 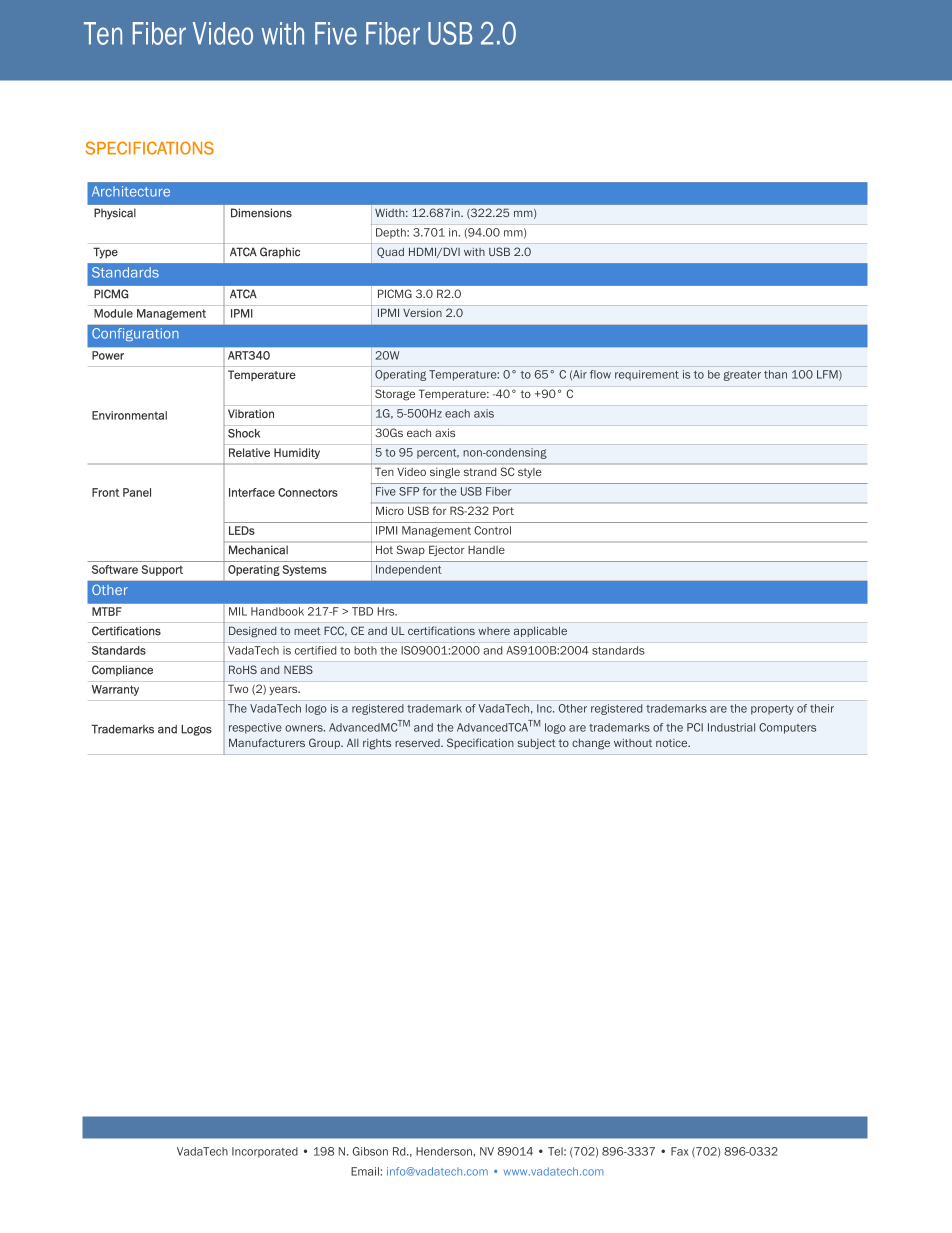 What do you see at coordinates (418, 743) in the page?
I see `reserved` at bounding box center [418, 743].
